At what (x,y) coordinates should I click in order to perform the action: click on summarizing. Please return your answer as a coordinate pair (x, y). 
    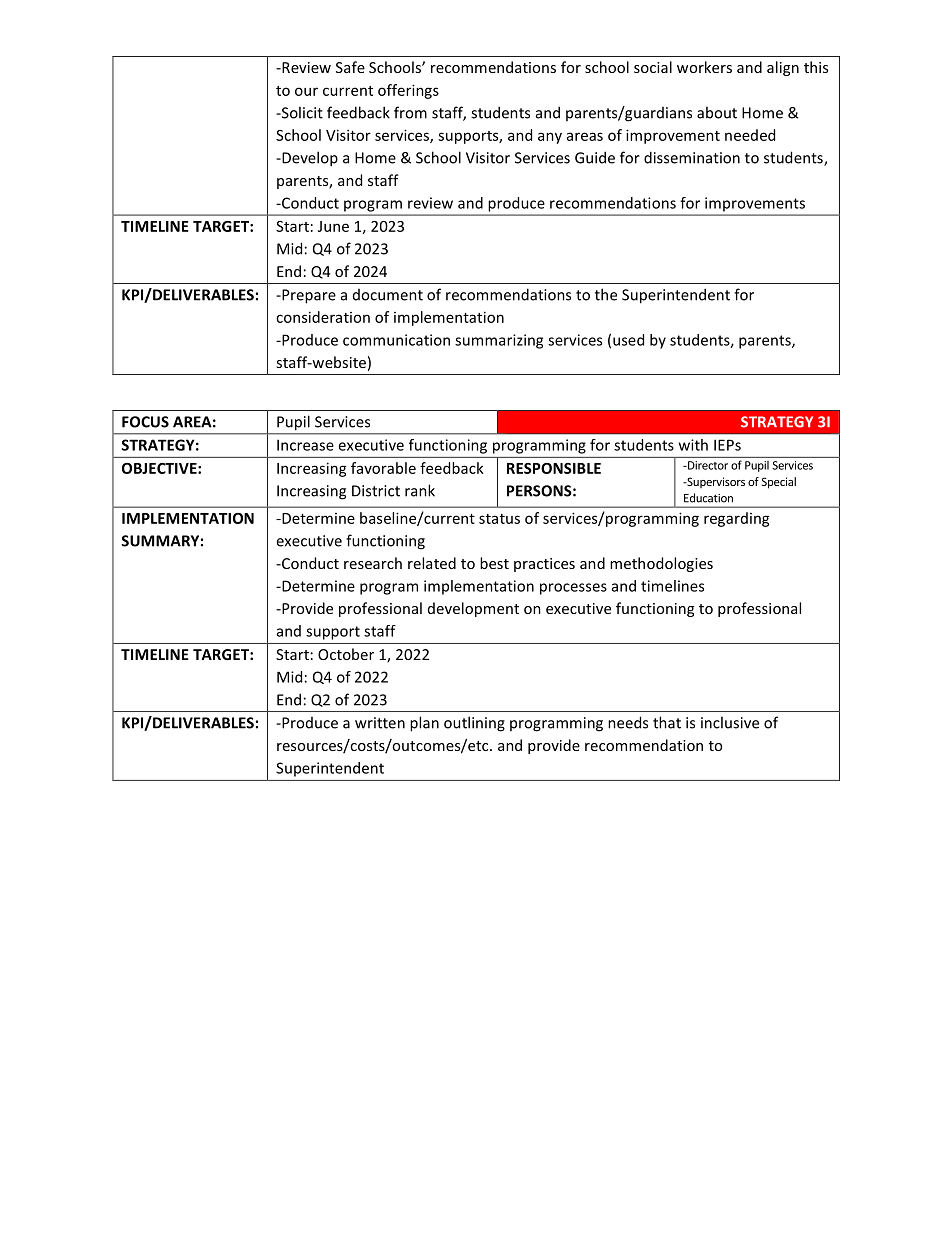
    Looking at the image, I should click on (499, 341).
